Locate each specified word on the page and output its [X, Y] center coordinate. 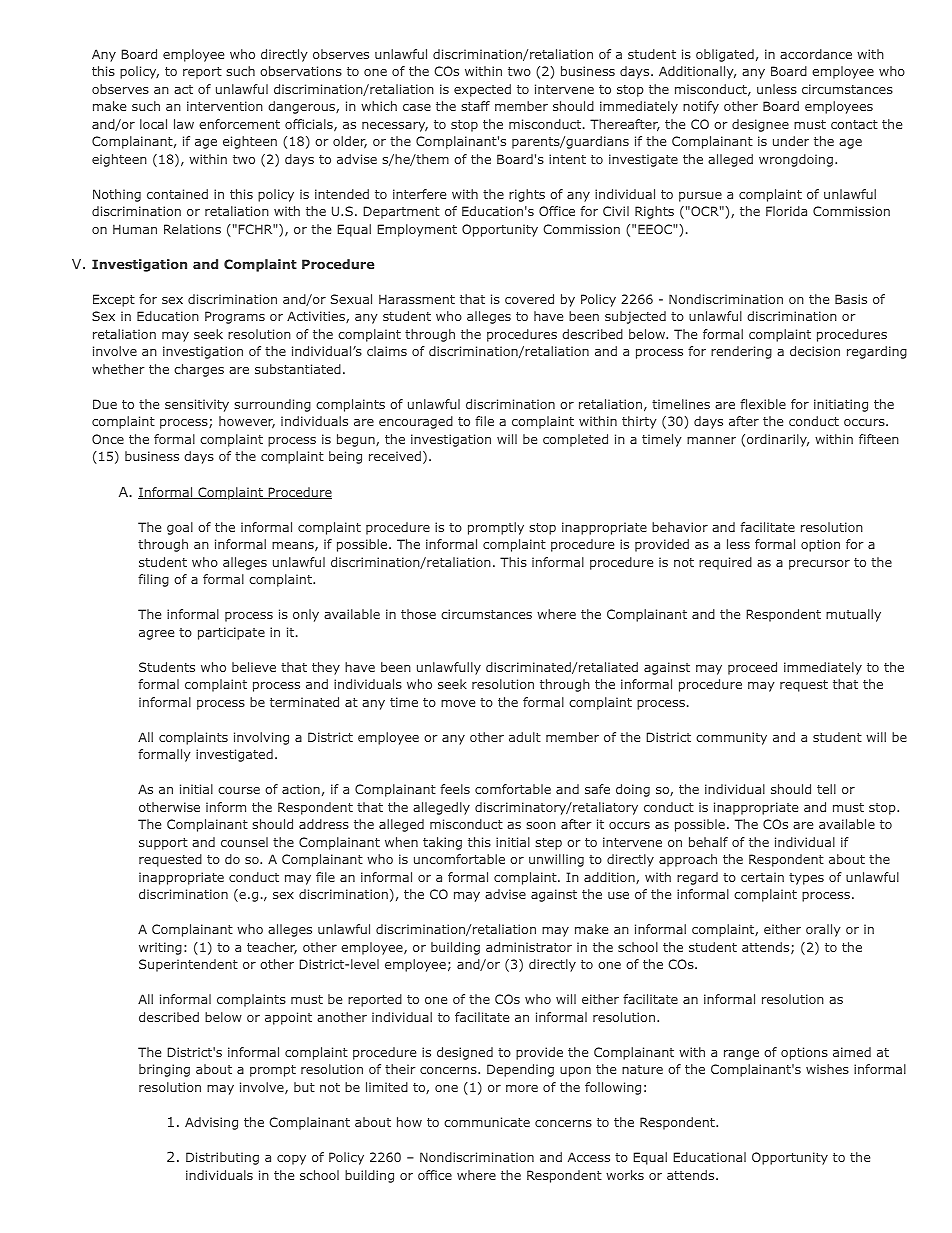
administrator [529, 947]
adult [525, 737]
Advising [211, 1123]
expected [482, 90]
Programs [235, 317]
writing [160, 948]
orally [823, 930]
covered [529, 299]
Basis [851, 299]
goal [180, 528]
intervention [225, 106]
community [731, 738]
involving [261, 738]
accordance [816, 54]
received [395, 456]
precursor [819, 565]
